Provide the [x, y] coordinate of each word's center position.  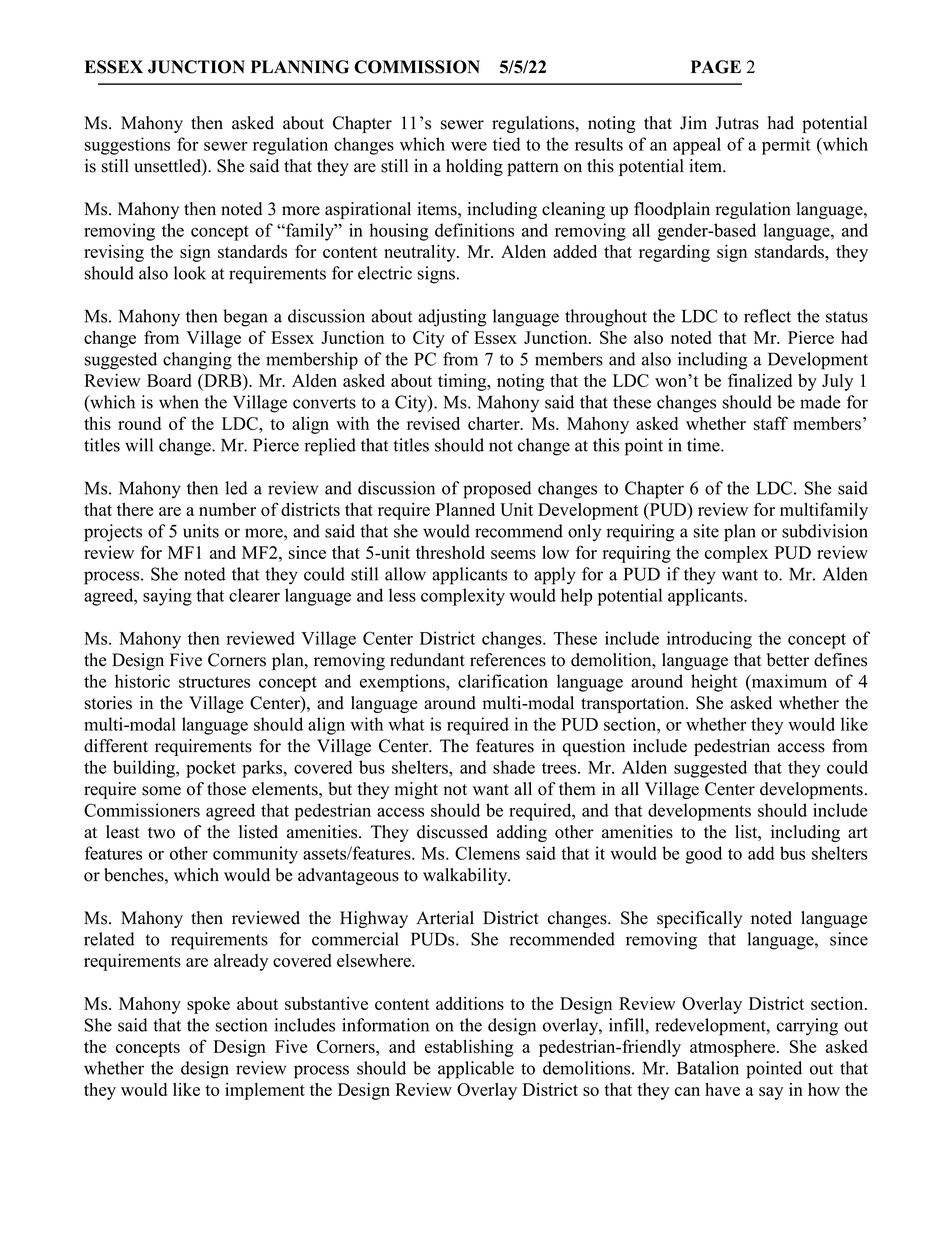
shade [514, 767]
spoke [208, 1005]
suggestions [127, 146]
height [714, 683]
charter [495, 423]
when [179, 402]
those [226, 789]
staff [771, 423]
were [469, 146]
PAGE [716, 67]
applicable [476, 1070]
